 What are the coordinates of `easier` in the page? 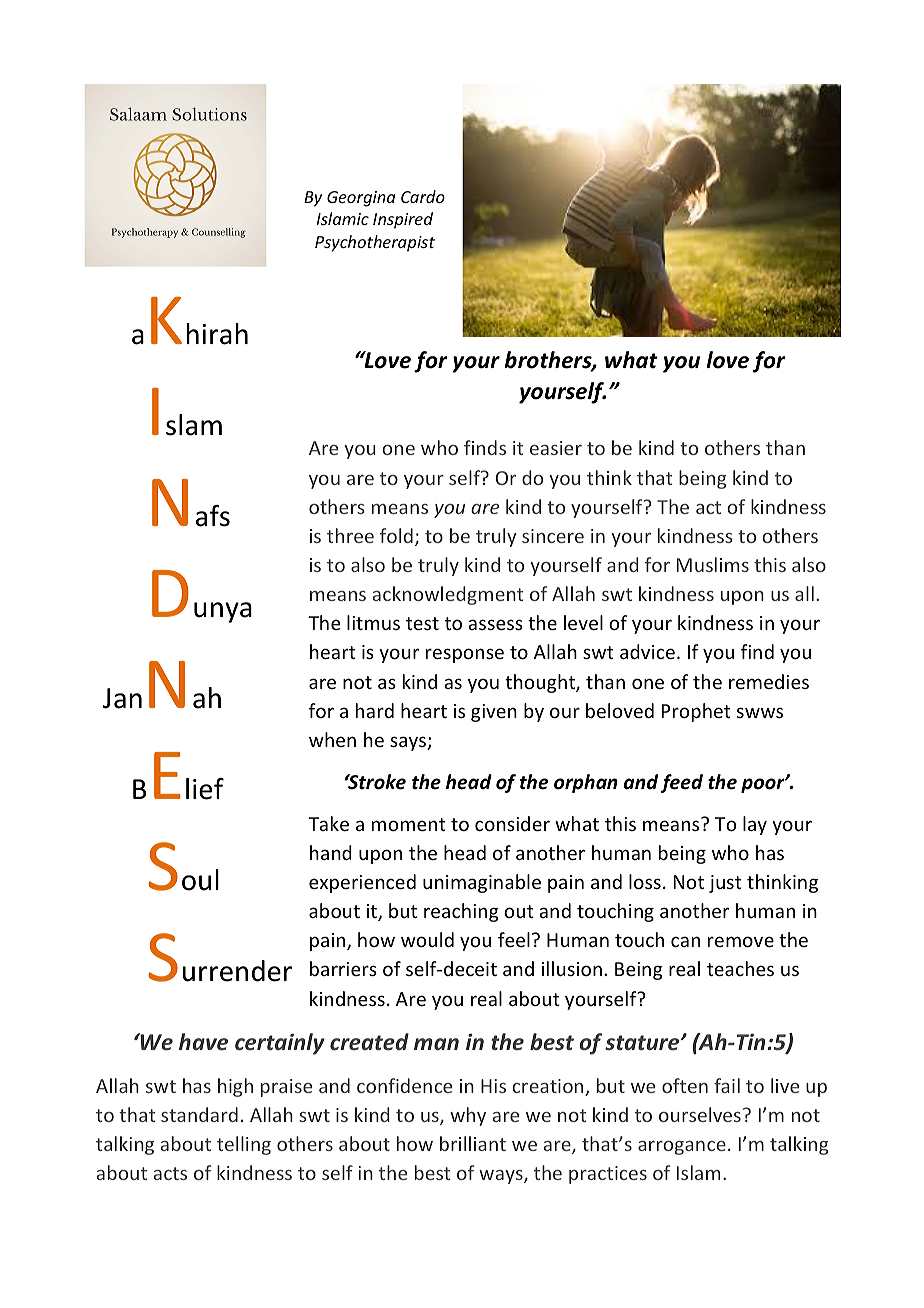 It's located at (556, 448).
